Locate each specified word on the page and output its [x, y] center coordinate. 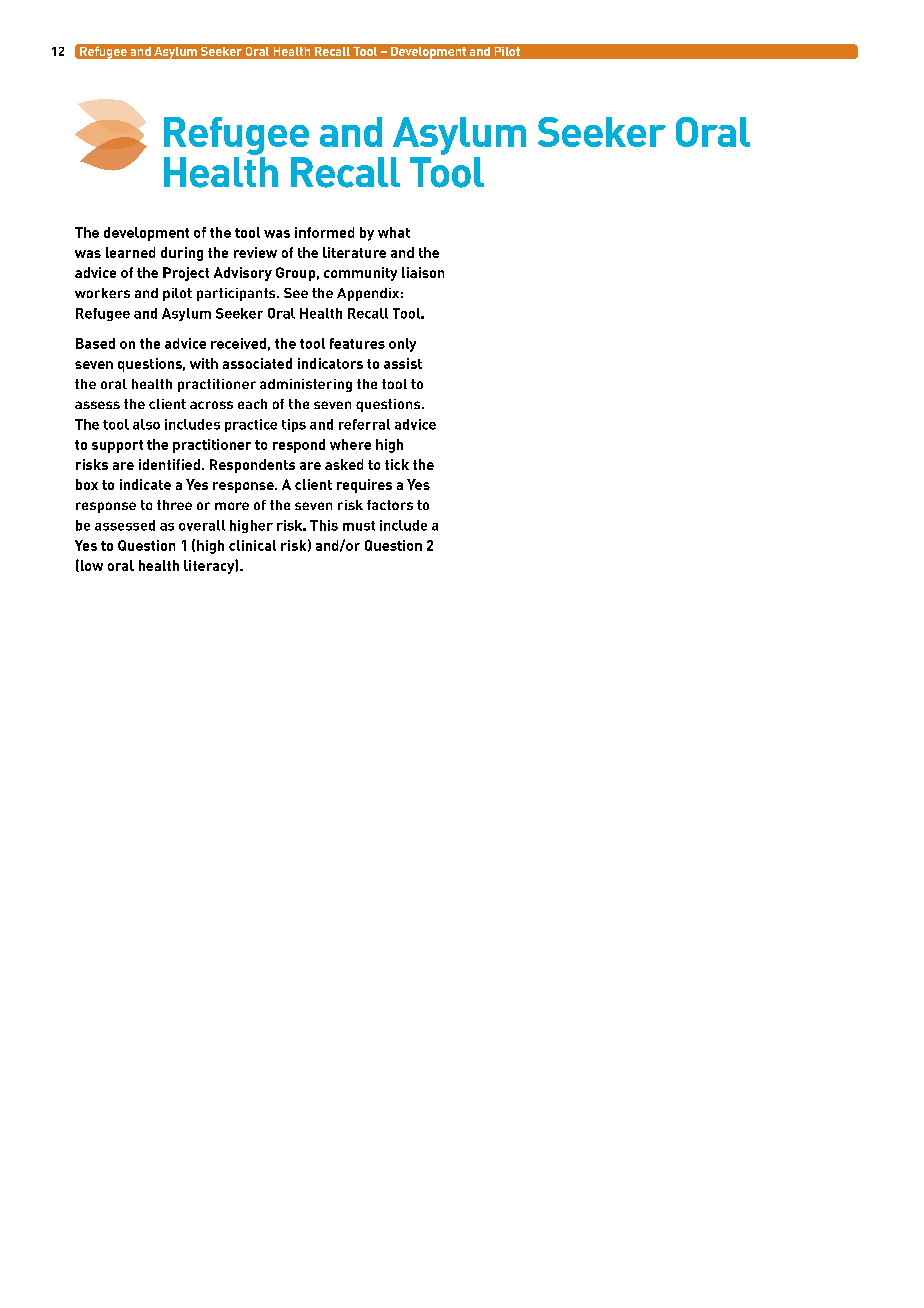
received [238, 343]
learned [130, 252]
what [394, 232]
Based [95, 343]
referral [364, 424]
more [232, 506]
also [146, 424]
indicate [145, 484]
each [252, 404]
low [90, 566]
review [255, 252]
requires [364, 486]
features [357, 343]
